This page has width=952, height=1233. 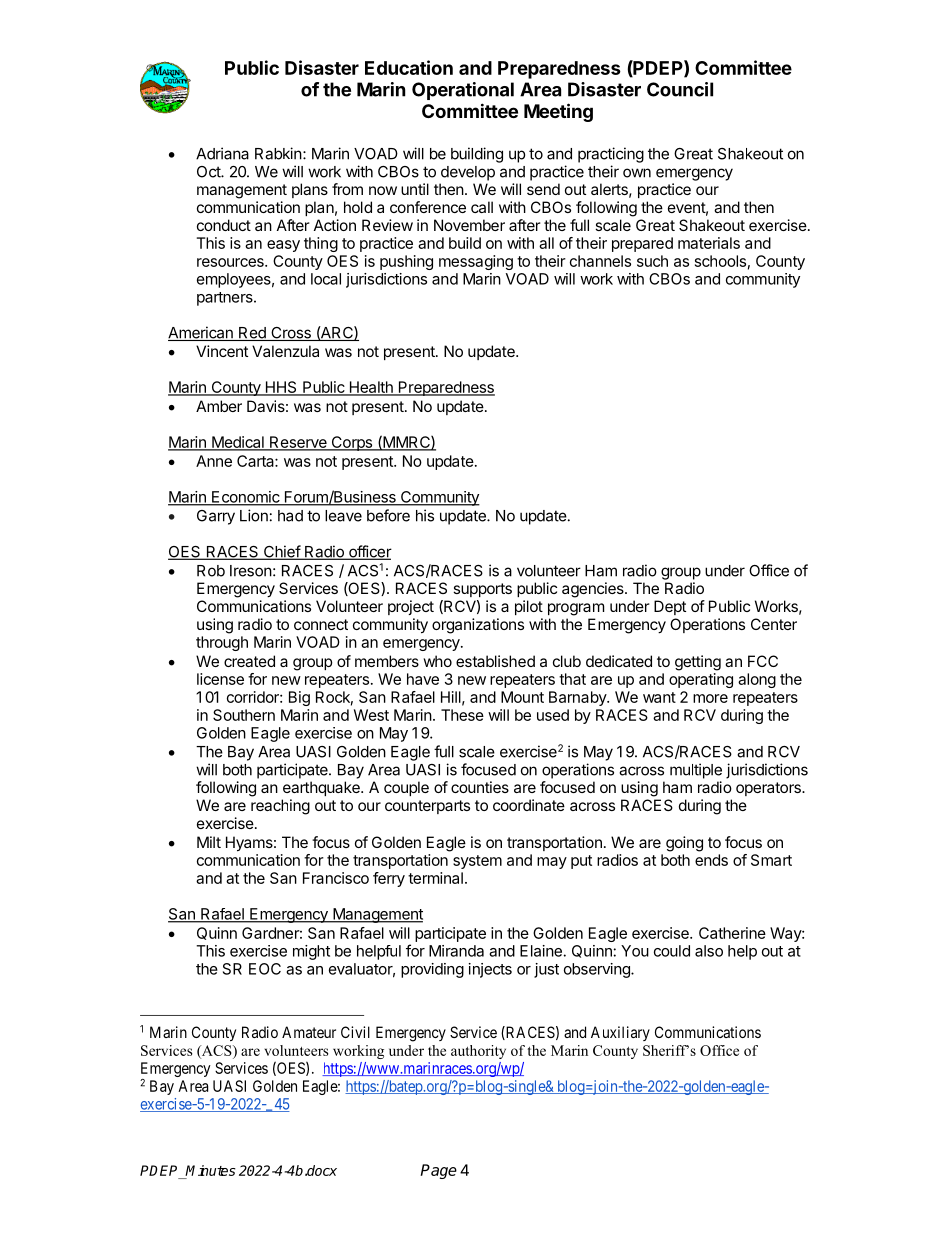 What do you see at coordinates (696, 771) in the page?
I see `multiple` at bounding box center [696, 771].
